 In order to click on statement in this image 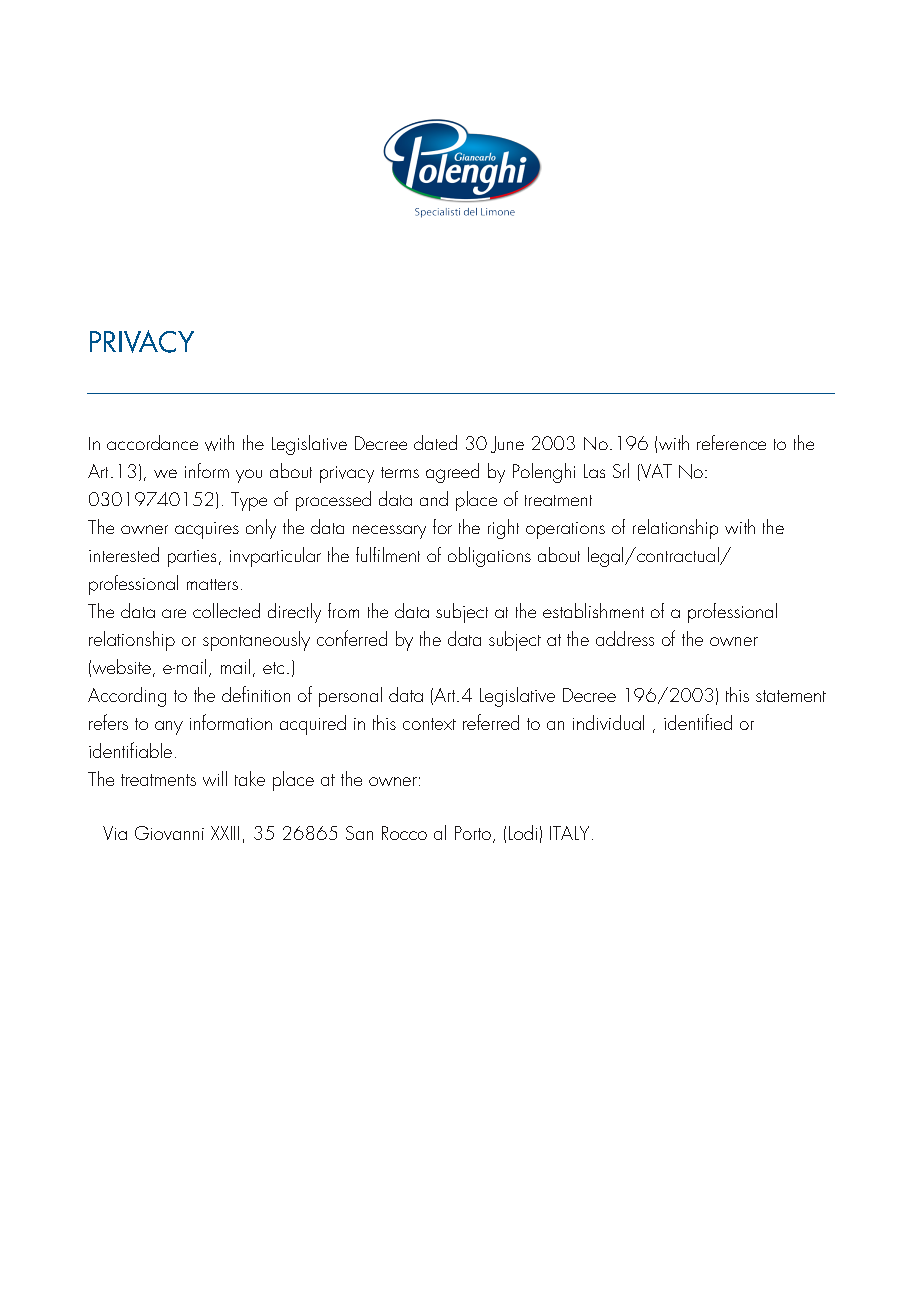, I will do `click(791, 696)`.
